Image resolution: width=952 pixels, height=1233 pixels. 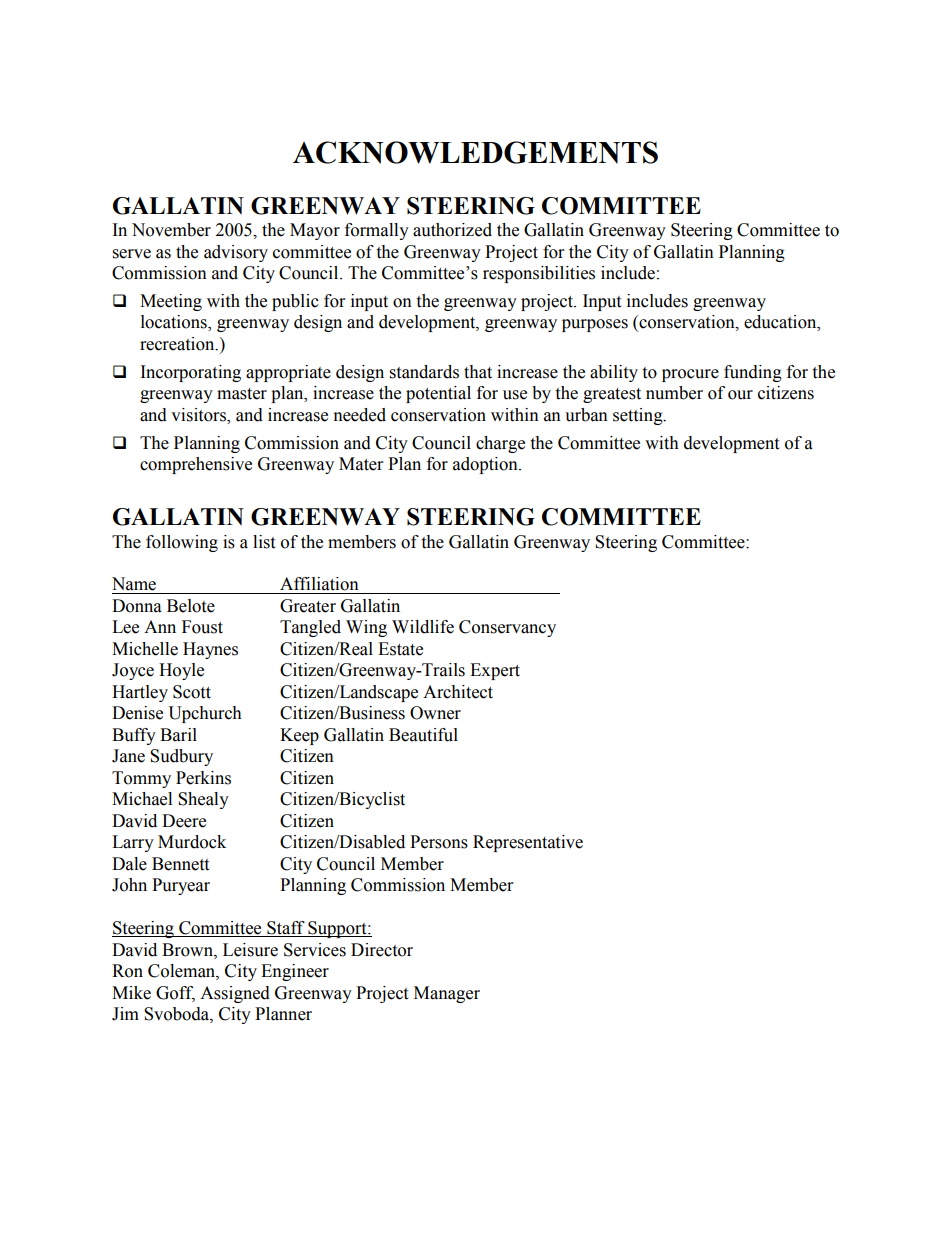 I want to click on standards, so click(x=424, y=372).
